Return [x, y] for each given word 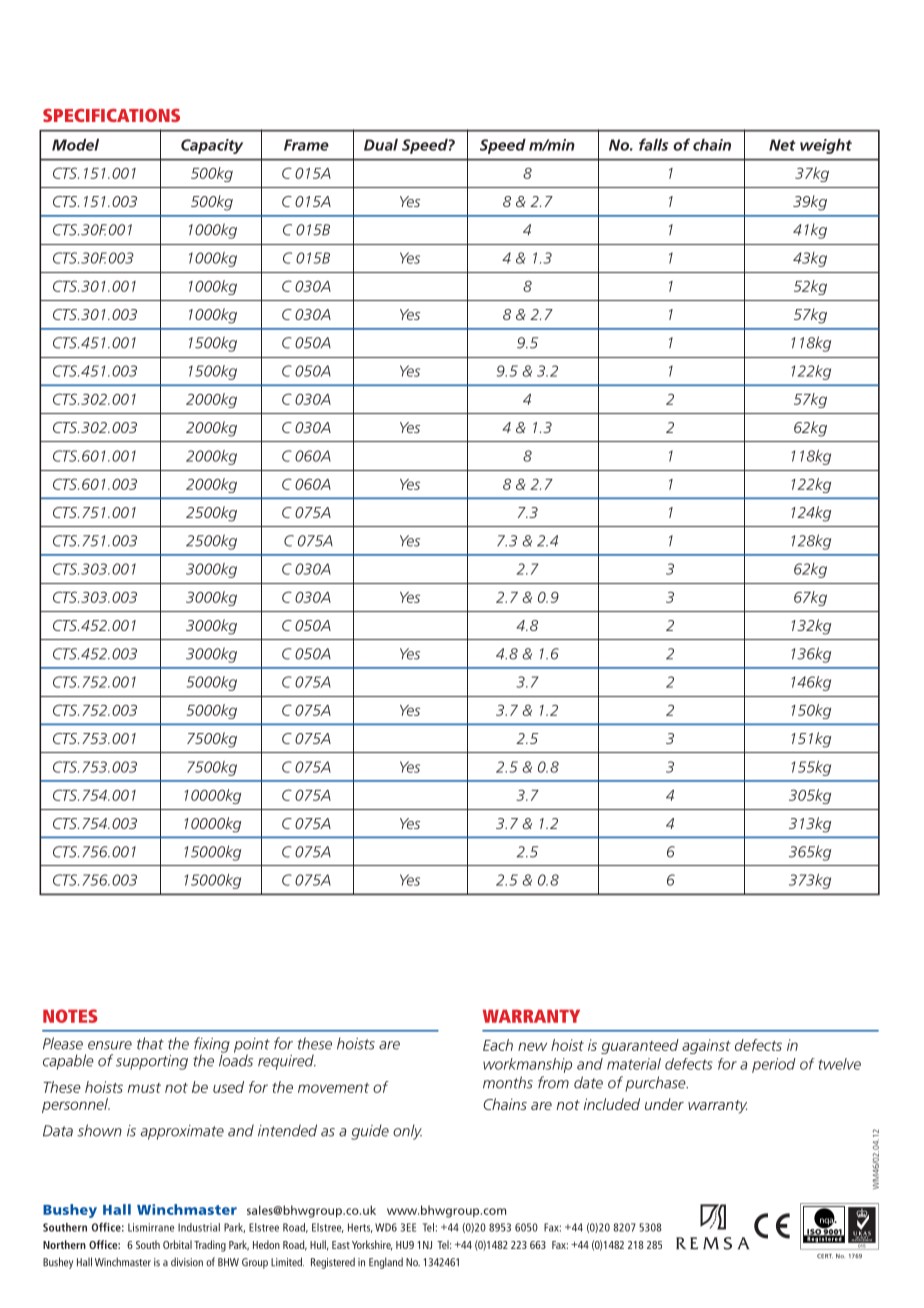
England [386, 1263]
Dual [381, 145]
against [706, 1046]
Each [498, 1045]
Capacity [212, 146]
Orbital [177, 1244]
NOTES [70, 1016]
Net [782, 145]
